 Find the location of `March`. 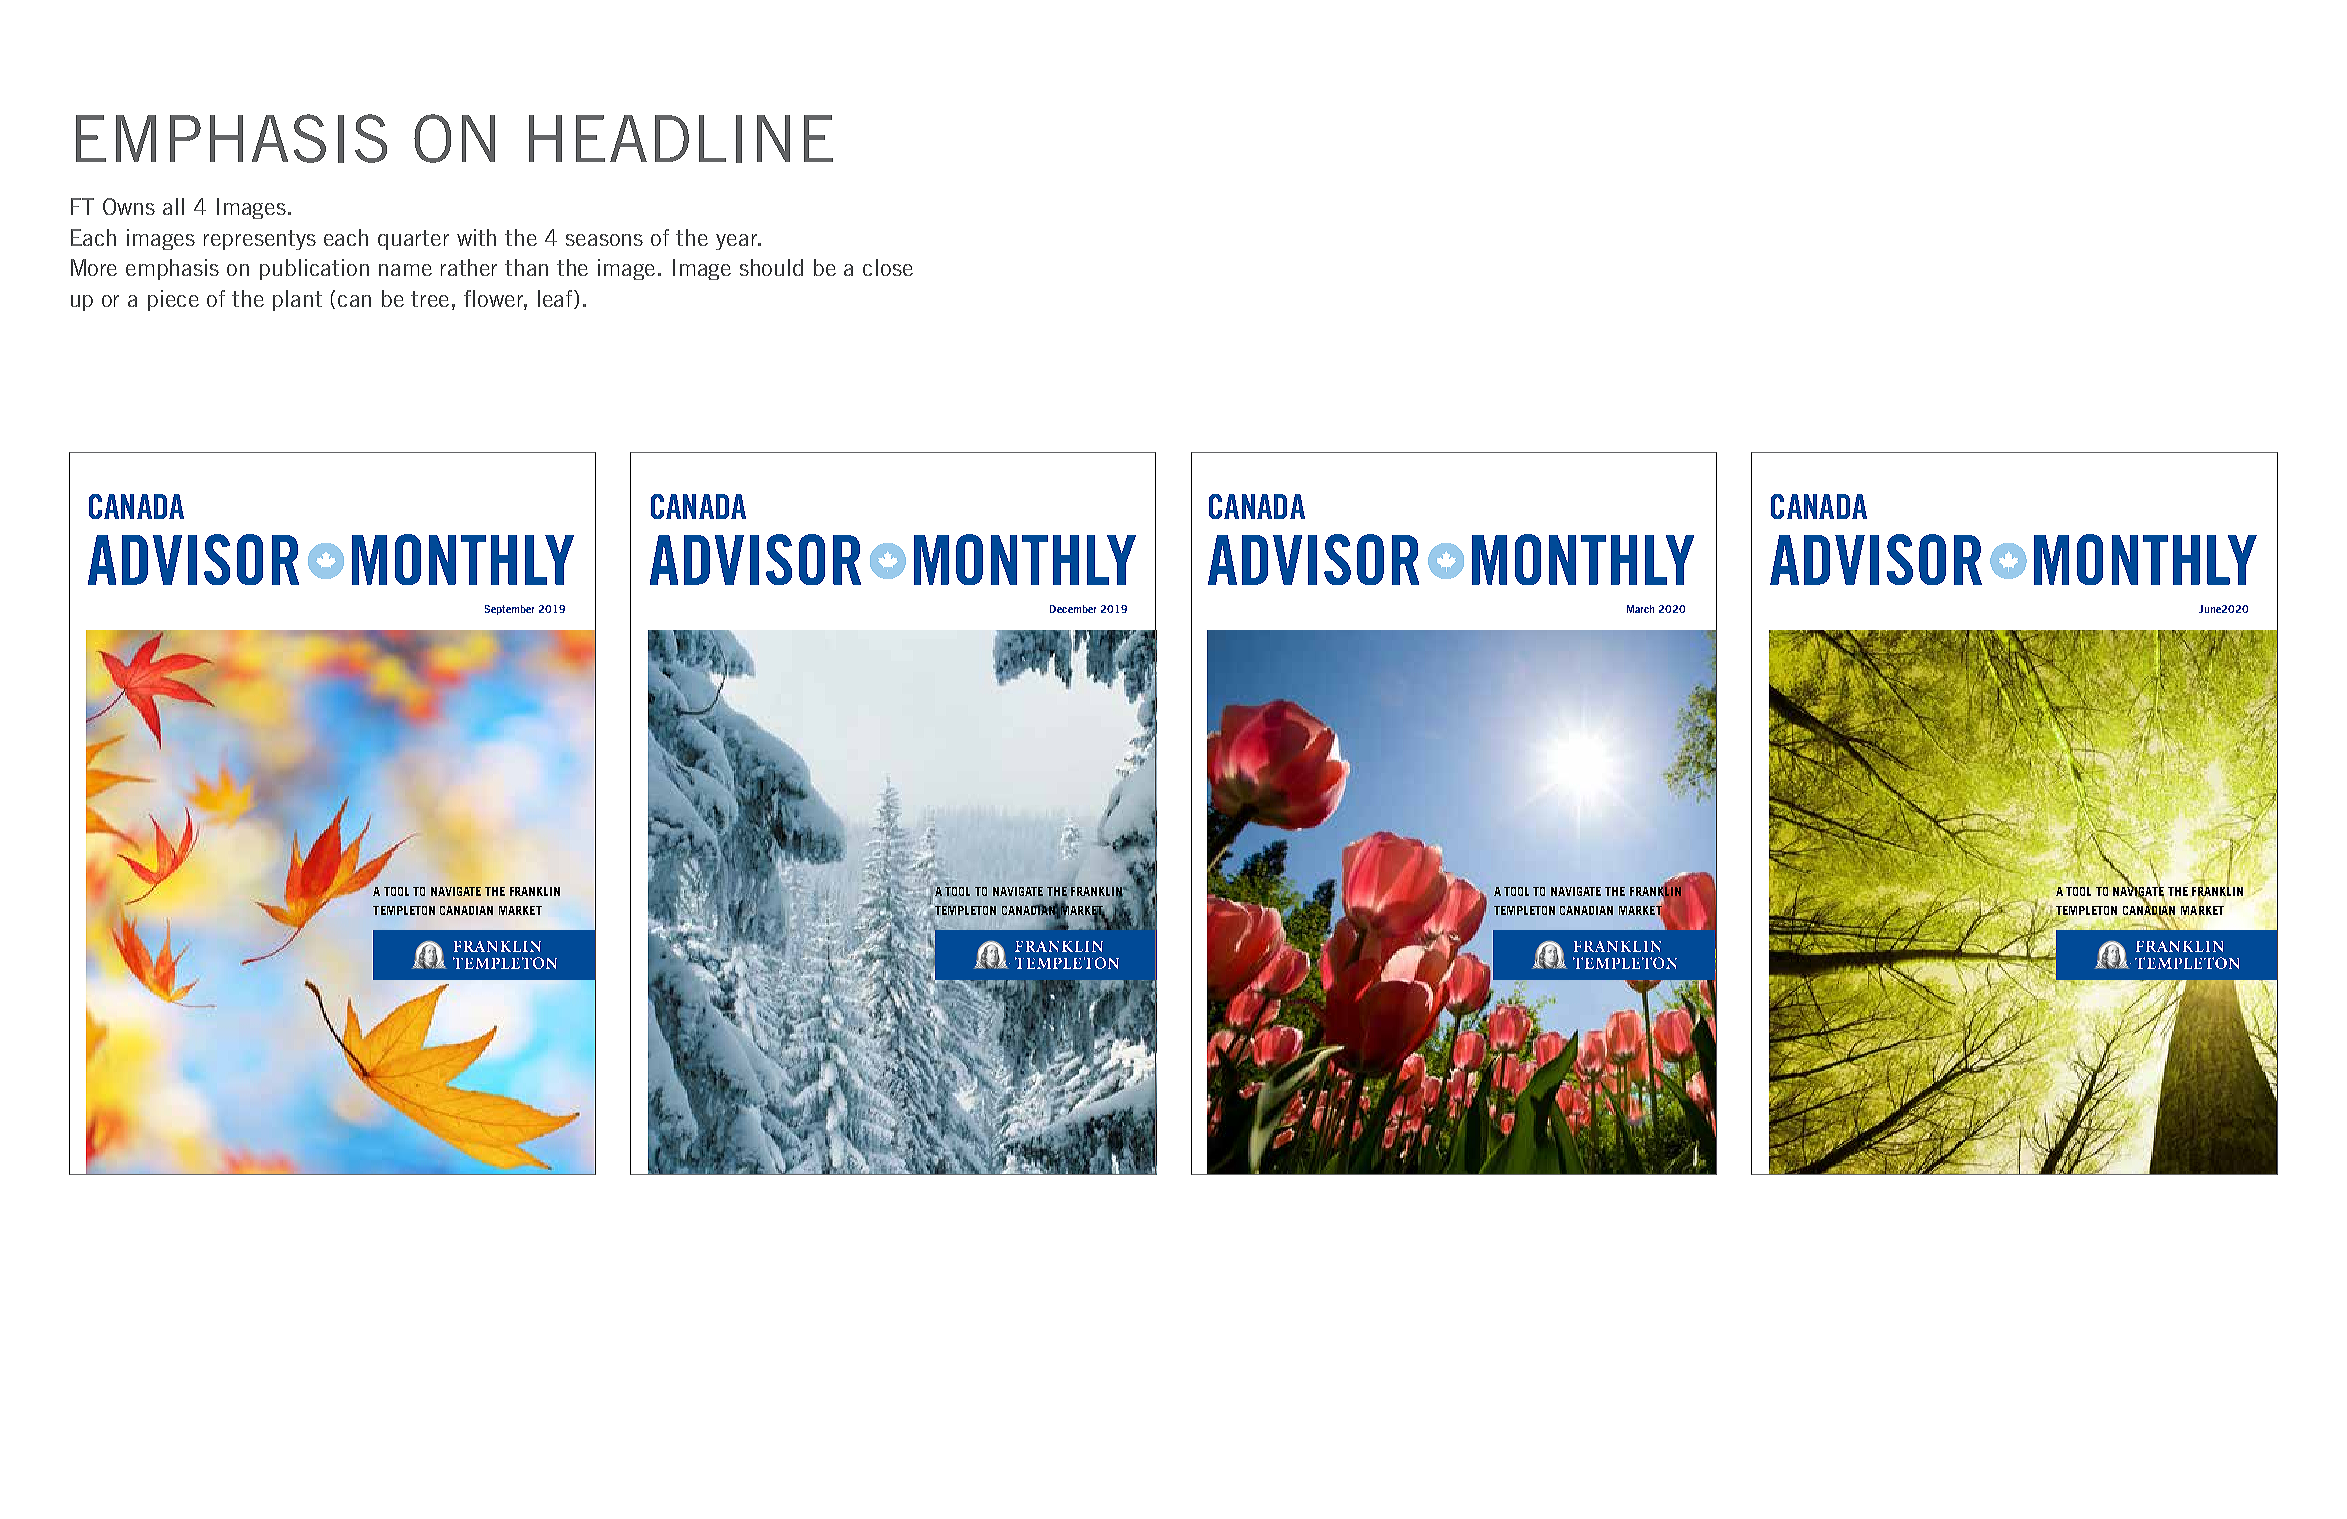

March is located at coordinates (1640, 609).
